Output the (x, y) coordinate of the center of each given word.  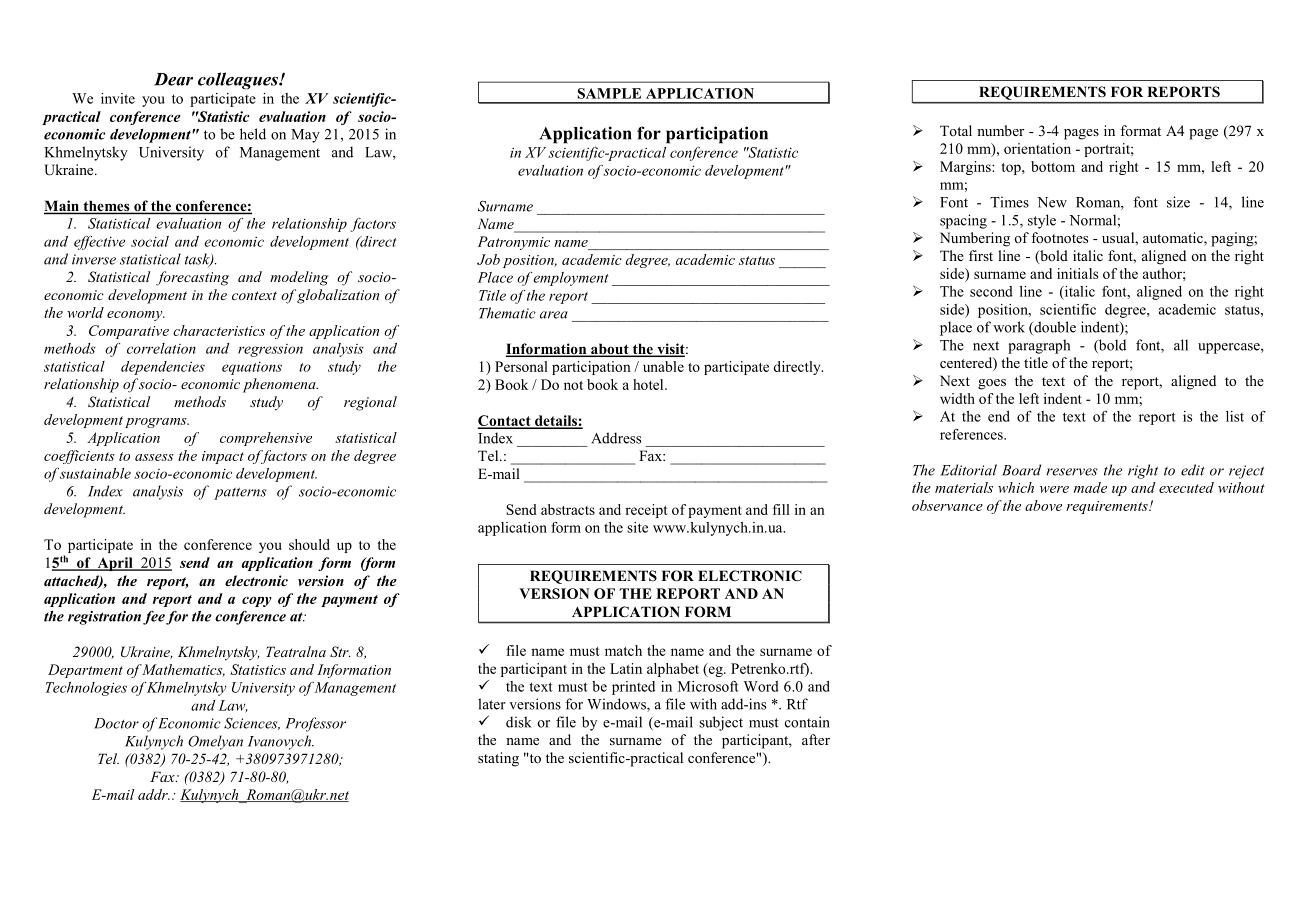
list (1235, 416)
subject (721, 723)
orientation (1037, 148)
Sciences (252, 724)
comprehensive (266, 439)
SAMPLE (609, 93)
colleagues (239, 81)
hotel (649, 384)
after (816, 739)
